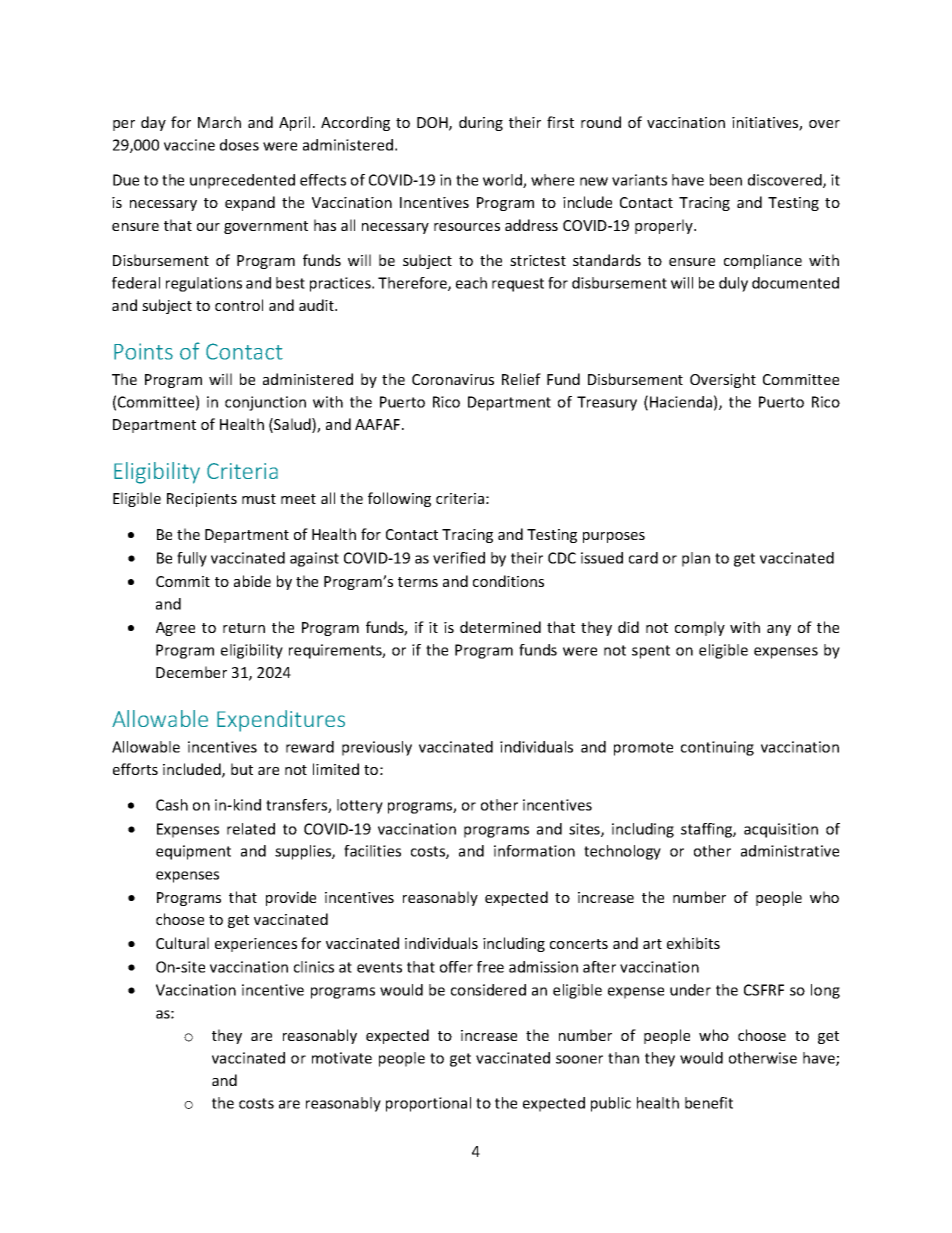 This screenshot has width=952, height=1233. What do you see at coordinates (481, 123) in the screenshot?
I see `during` at bounding box center [481, 123].
